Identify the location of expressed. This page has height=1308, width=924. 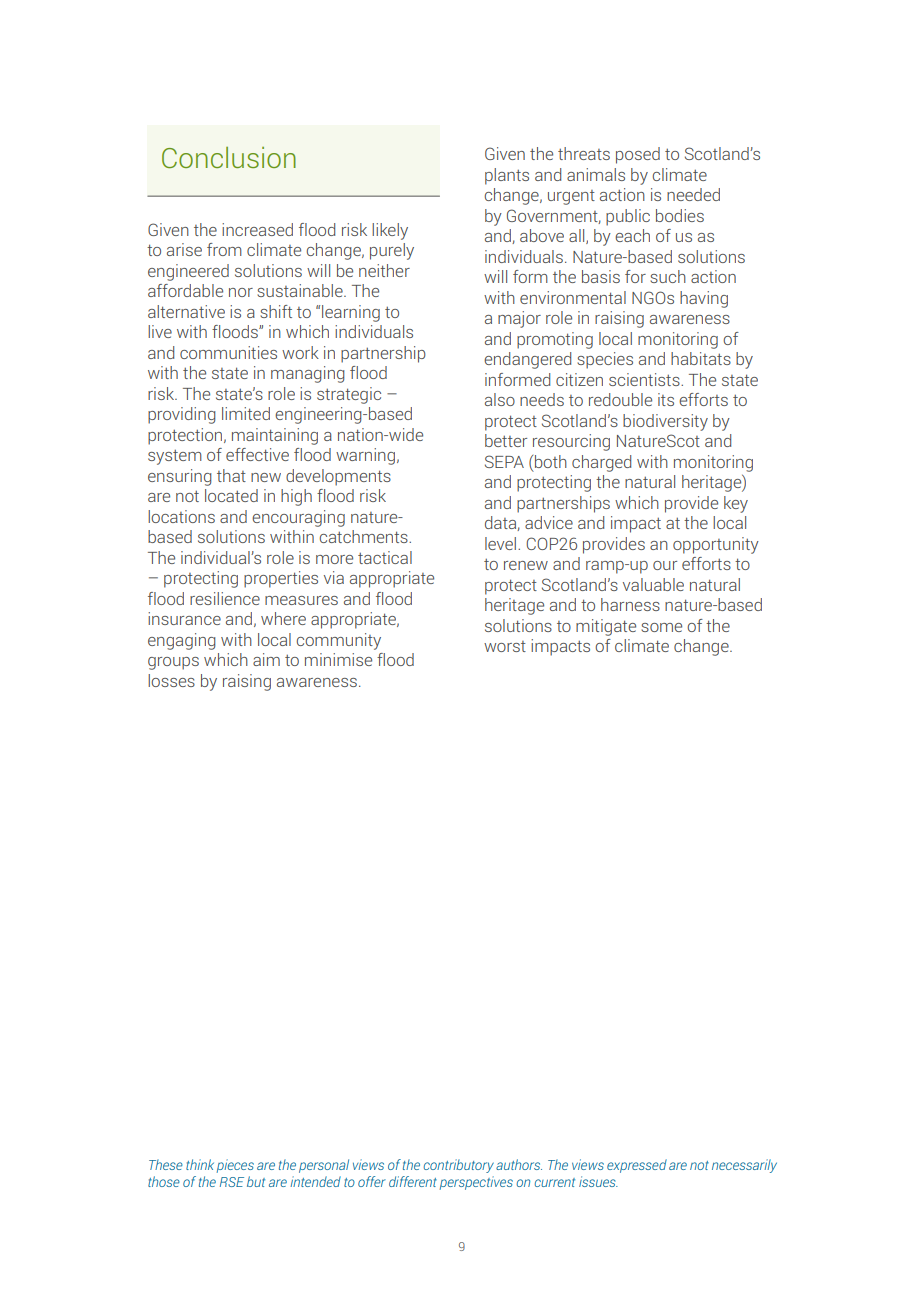
(637, 1166).
